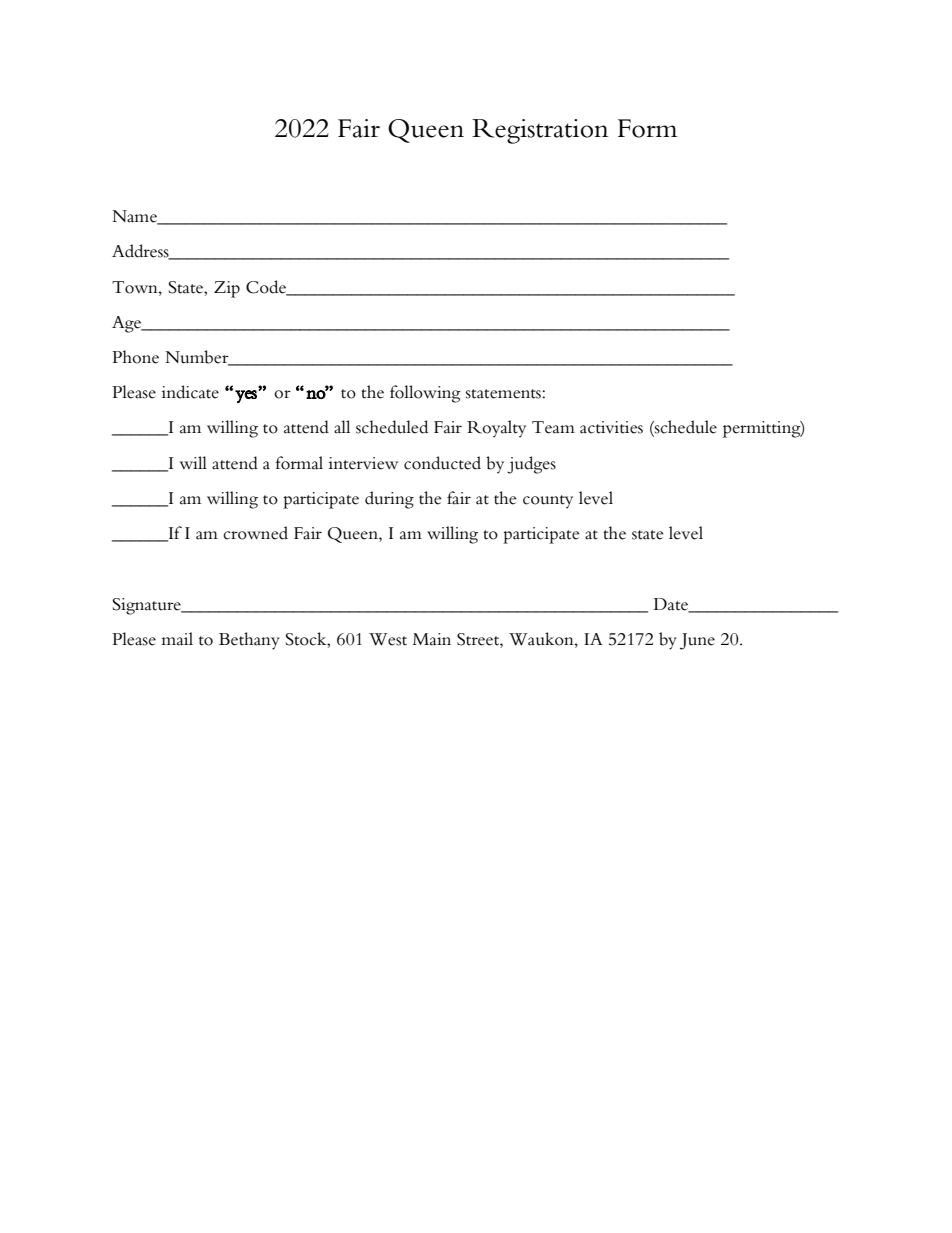  What do you see at coordinates (190, 392) in the screenshot?
I see `indicate` at bounding box center [190, 392].
